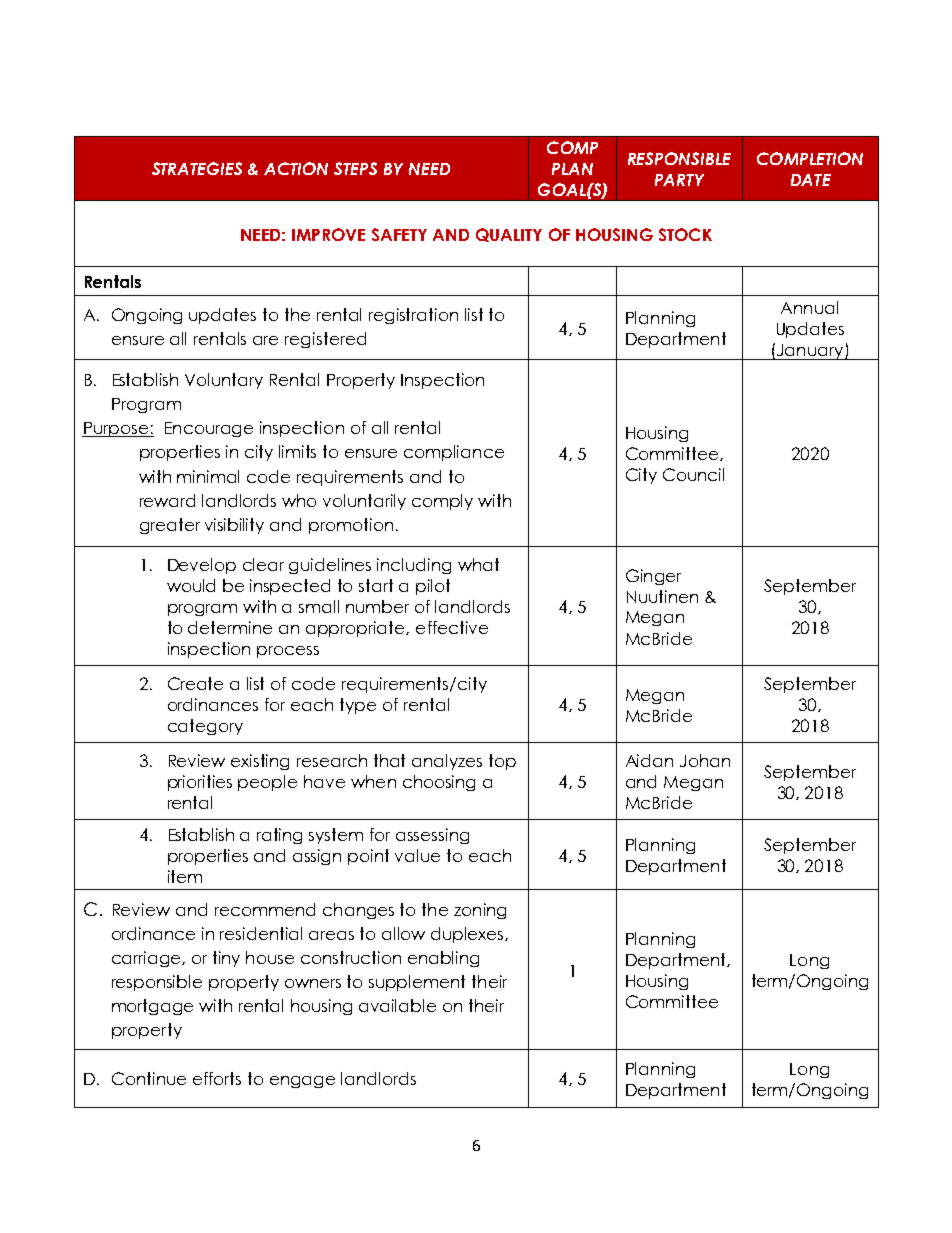  Describe the element at coordinates (478, 564) in the image. I see `what` at that location.
